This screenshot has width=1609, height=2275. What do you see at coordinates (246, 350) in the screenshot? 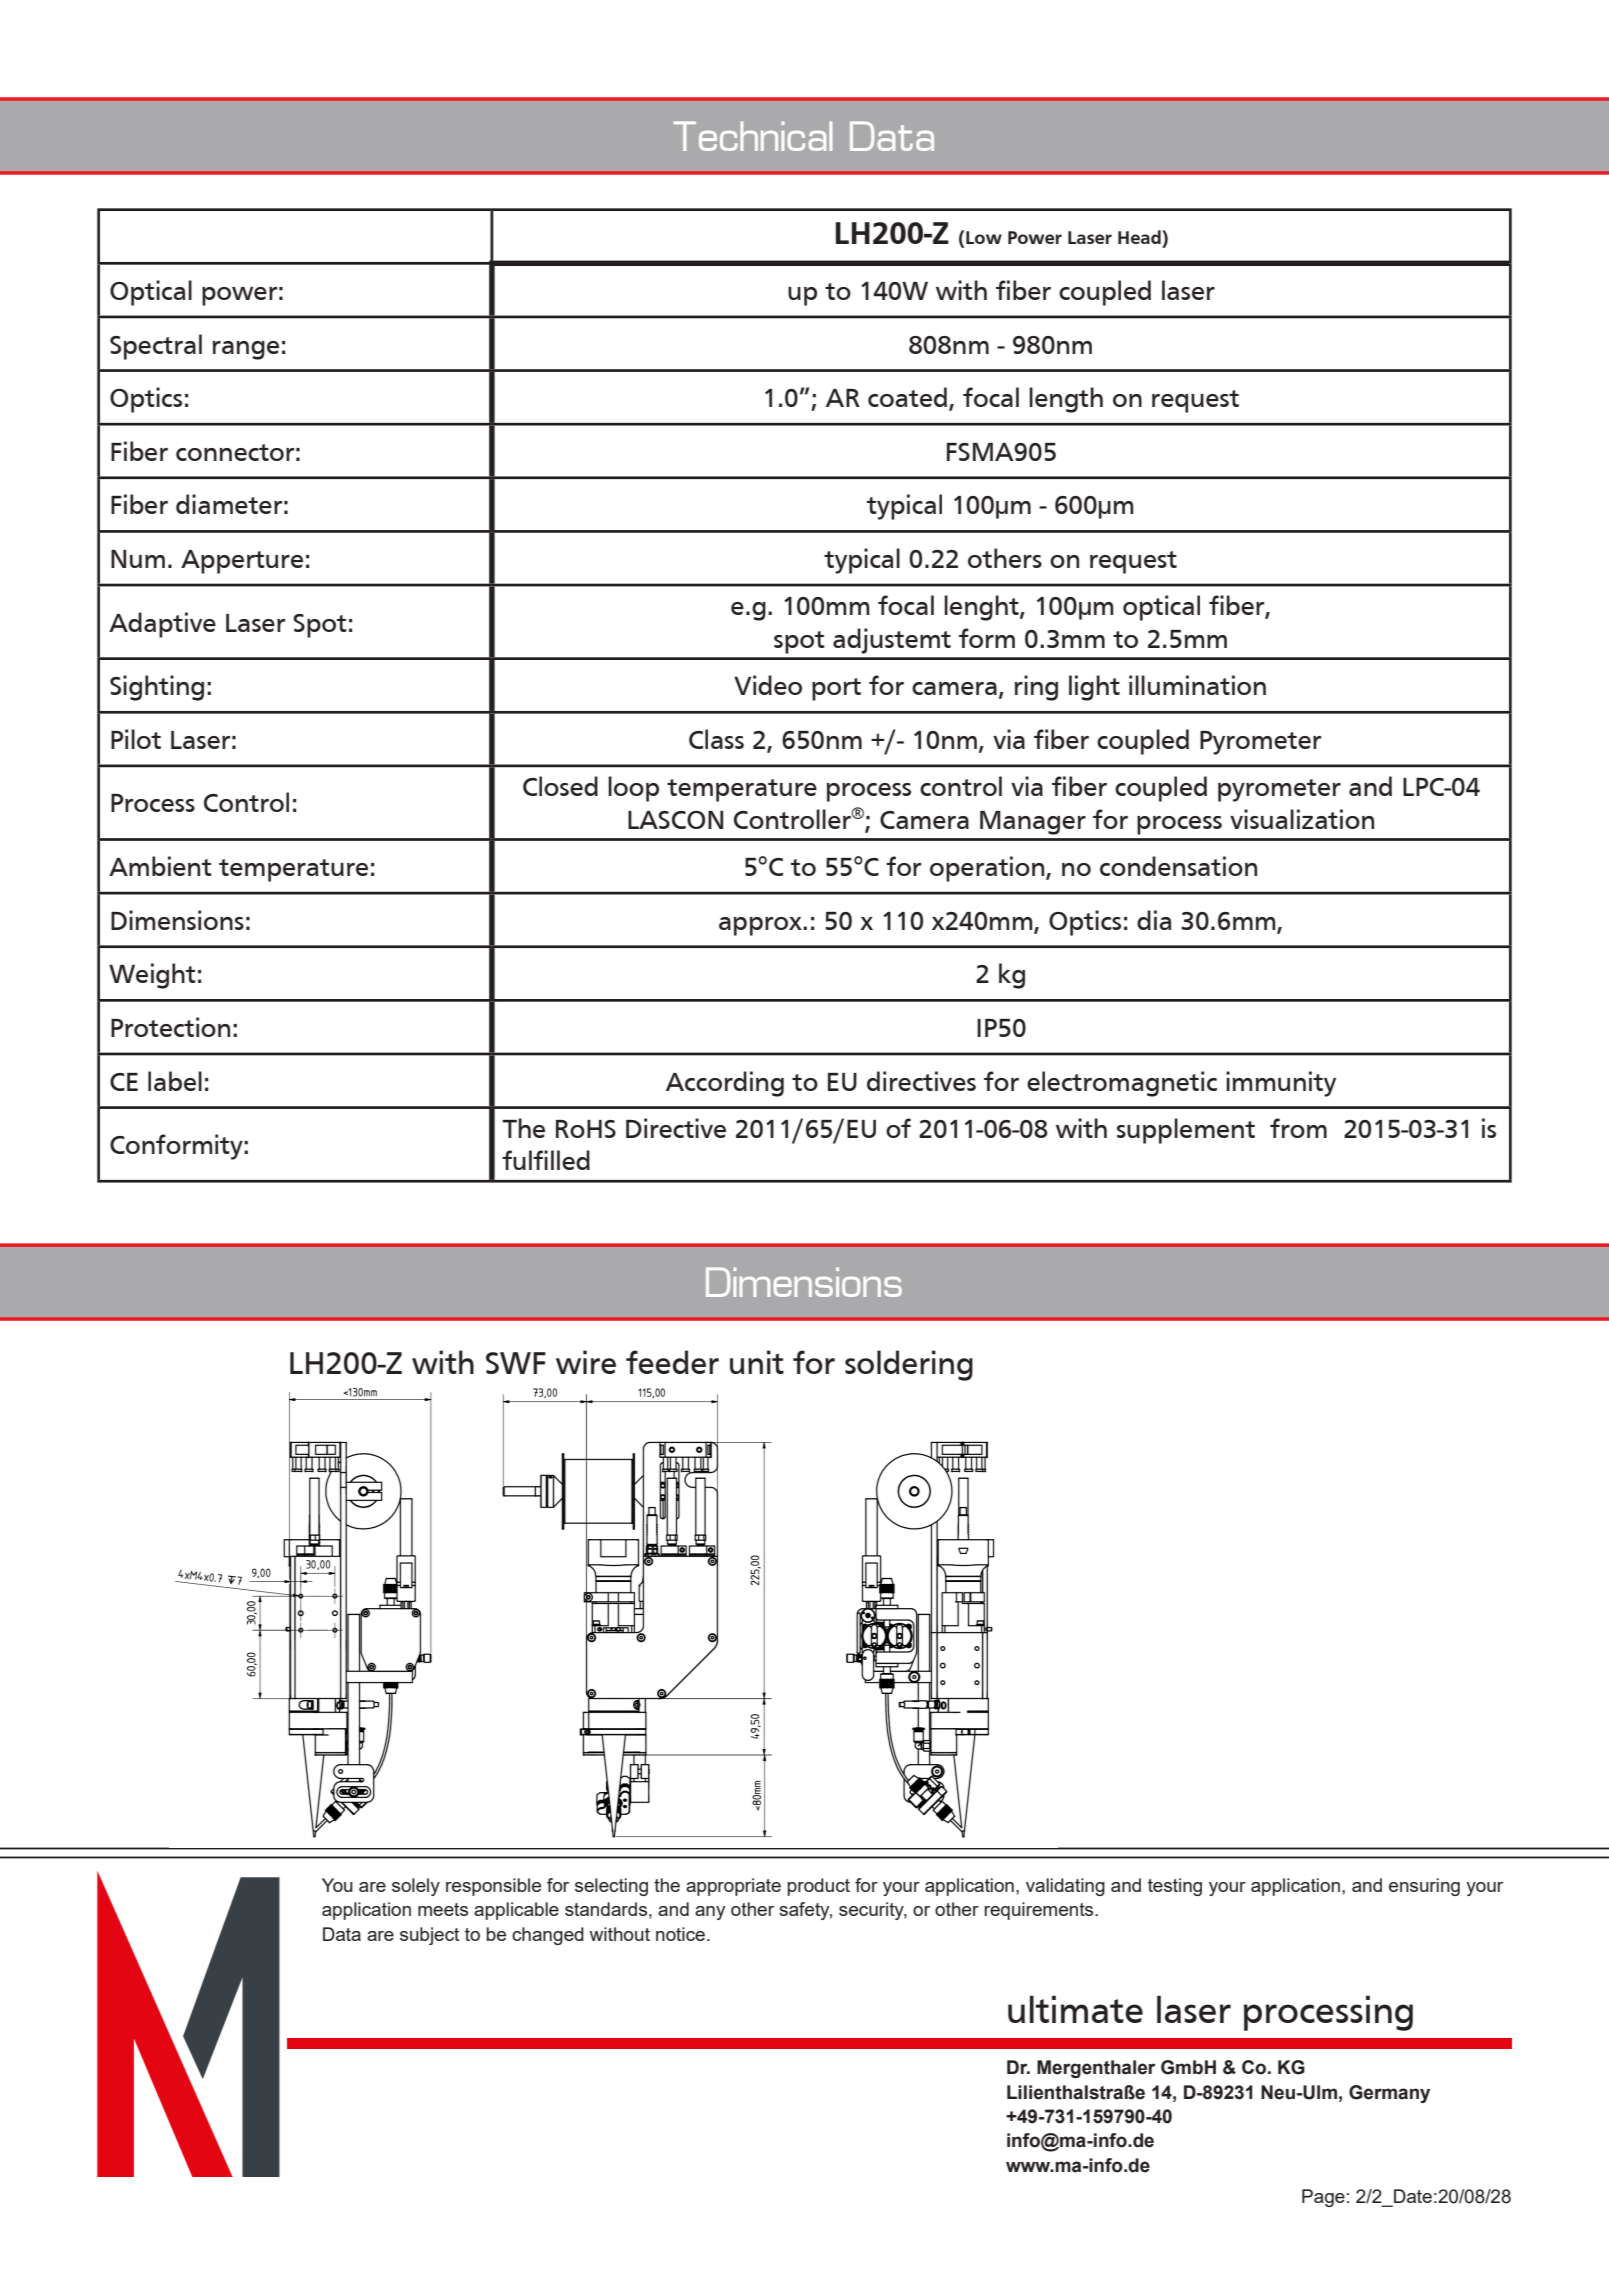
I see `range` at bounding box center [246, 350].
